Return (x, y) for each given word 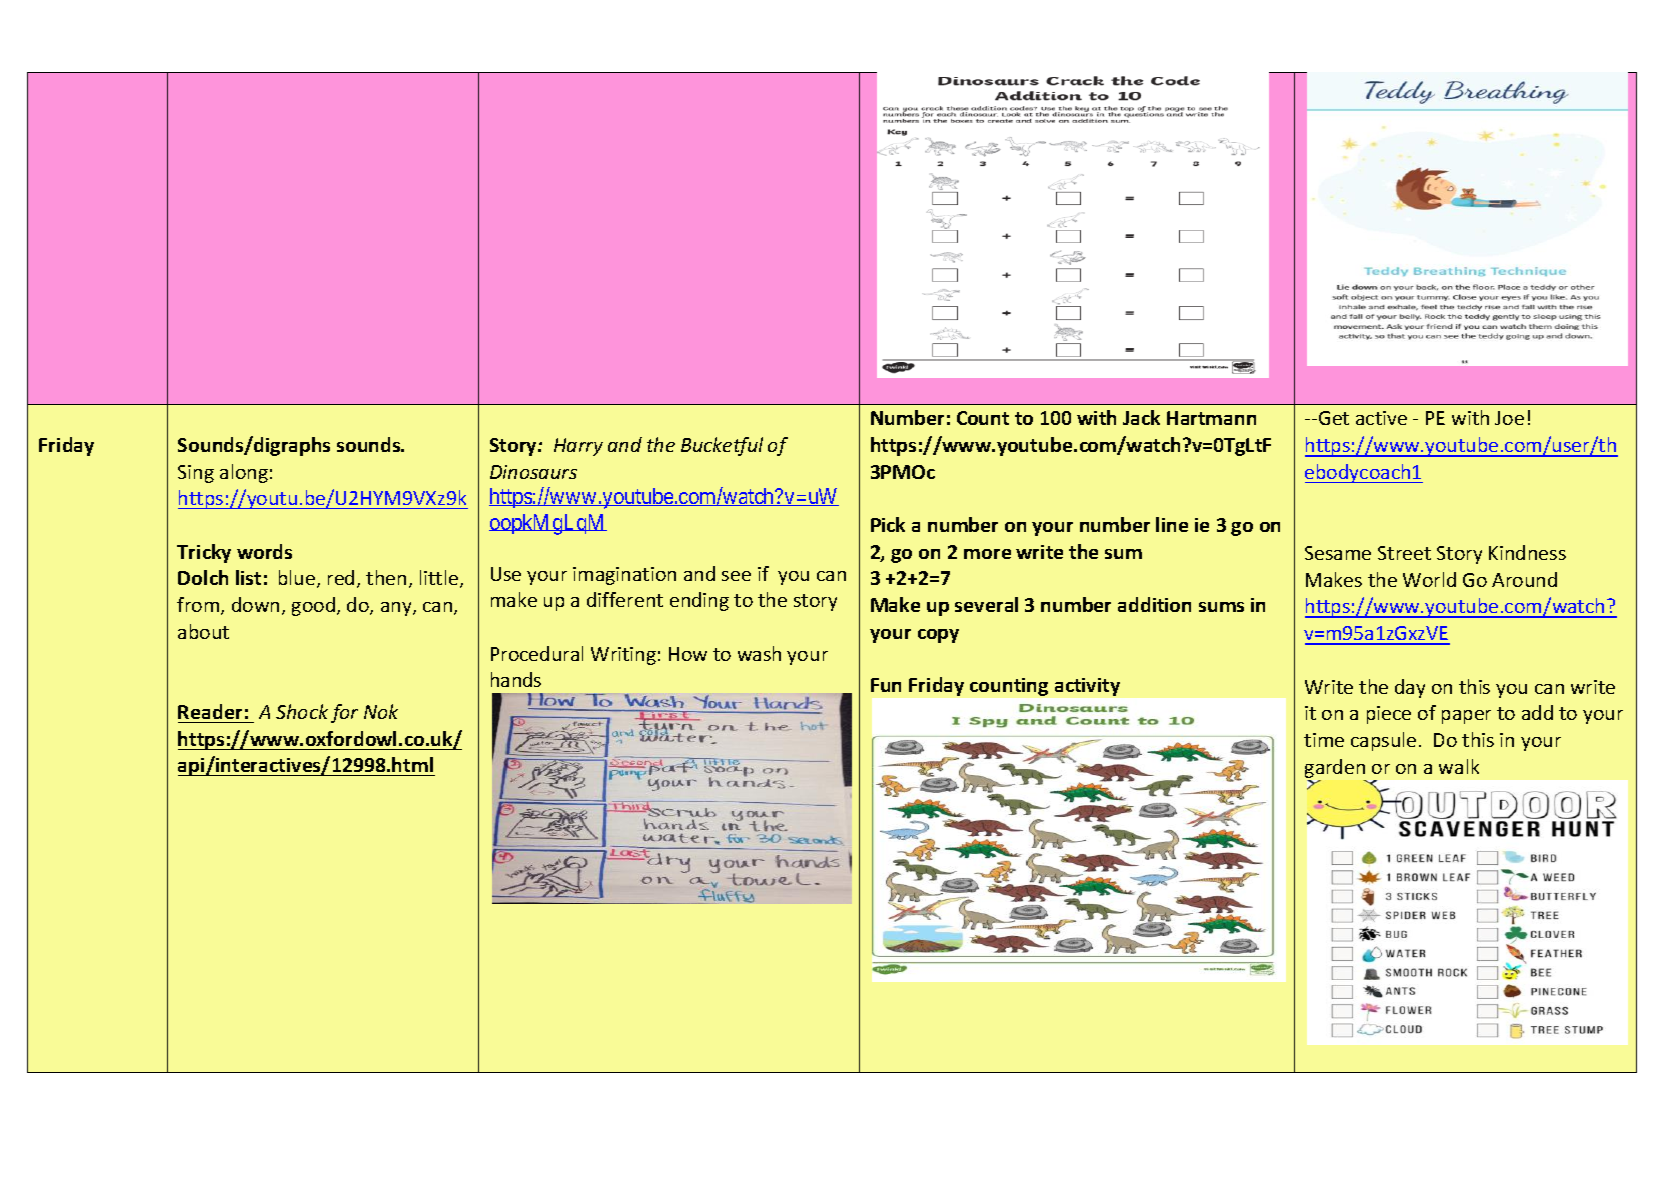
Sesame (1338, 553)
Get (1334, 418)
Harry (578, 447)
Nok (381, 711)
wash (759, 653)
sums (1221, 607)
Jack (1141, 417)
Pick (888, 524)
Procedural (537, 653)
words (264, 551)
